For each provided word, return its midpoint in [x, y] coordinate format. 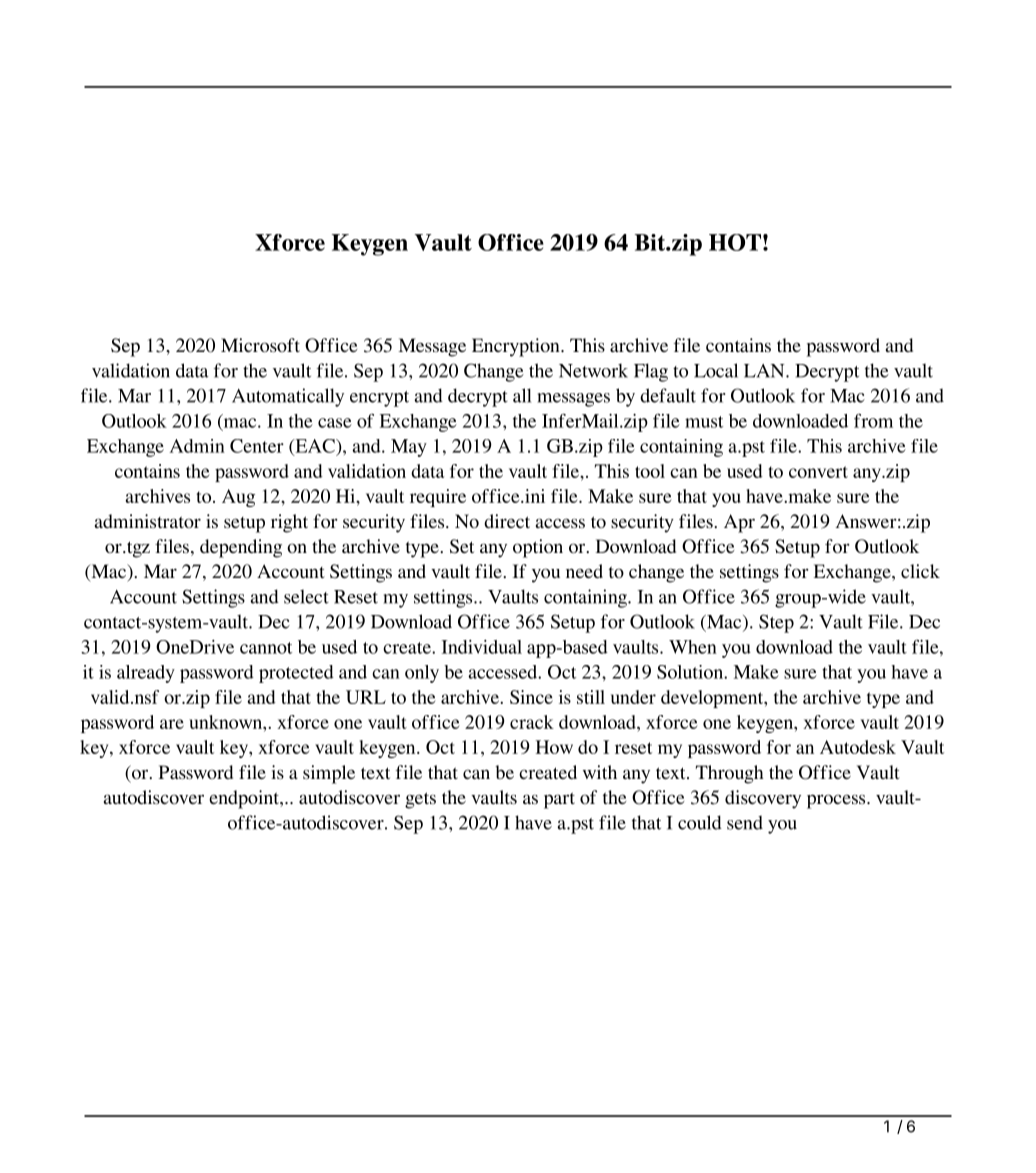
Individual [482, 647]
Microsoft [260, 345]
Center [257, 446]
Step [776, 623]
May [409, 448]
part [559, 800]
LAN [765, 371]
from [873, 421]
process [837, 801]
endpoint [245, 799]
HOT [735, 242]
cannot [266, 648]
